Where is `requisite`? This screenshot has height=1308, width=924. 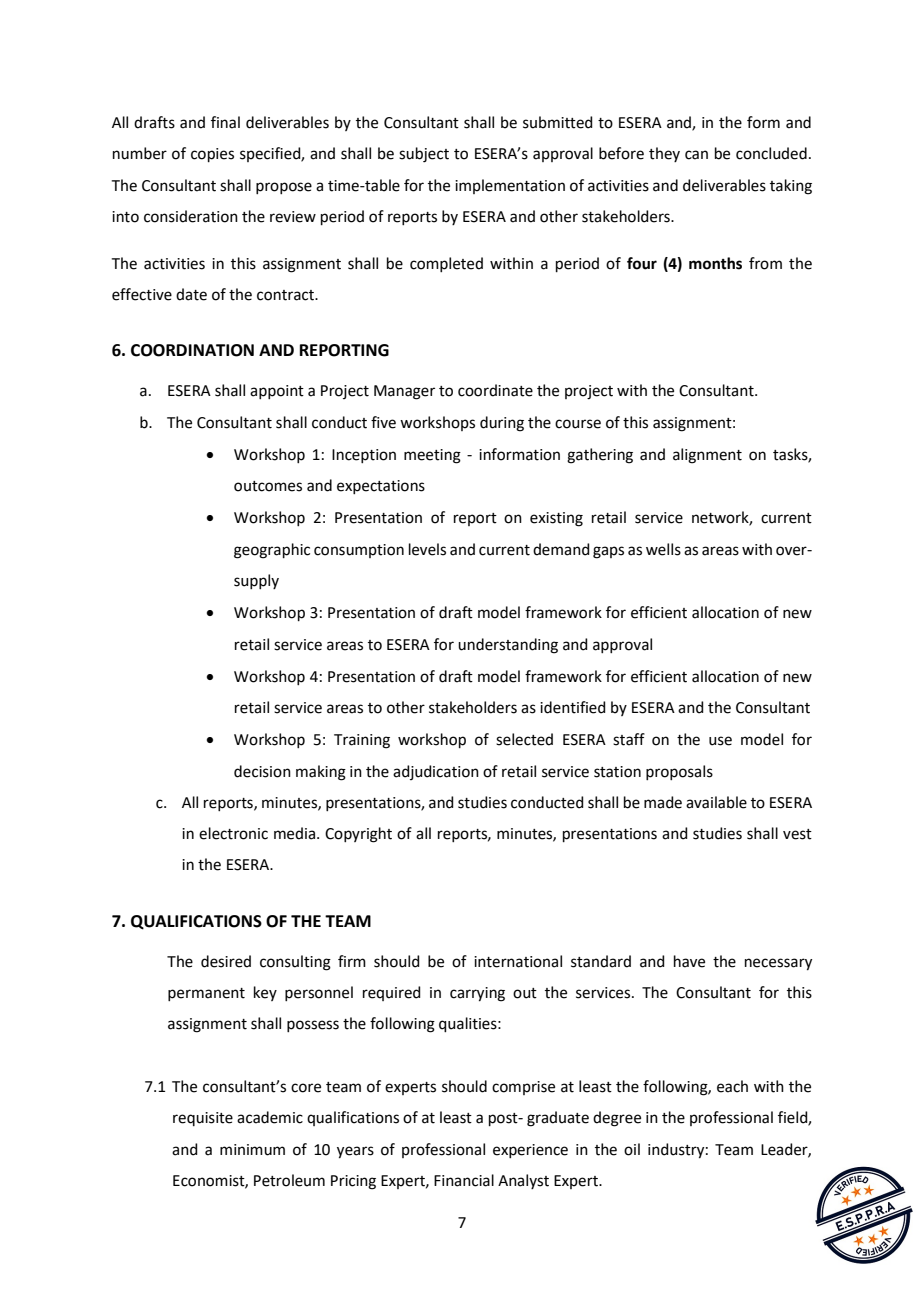
requisite is located at coordinates (203, 1119).
